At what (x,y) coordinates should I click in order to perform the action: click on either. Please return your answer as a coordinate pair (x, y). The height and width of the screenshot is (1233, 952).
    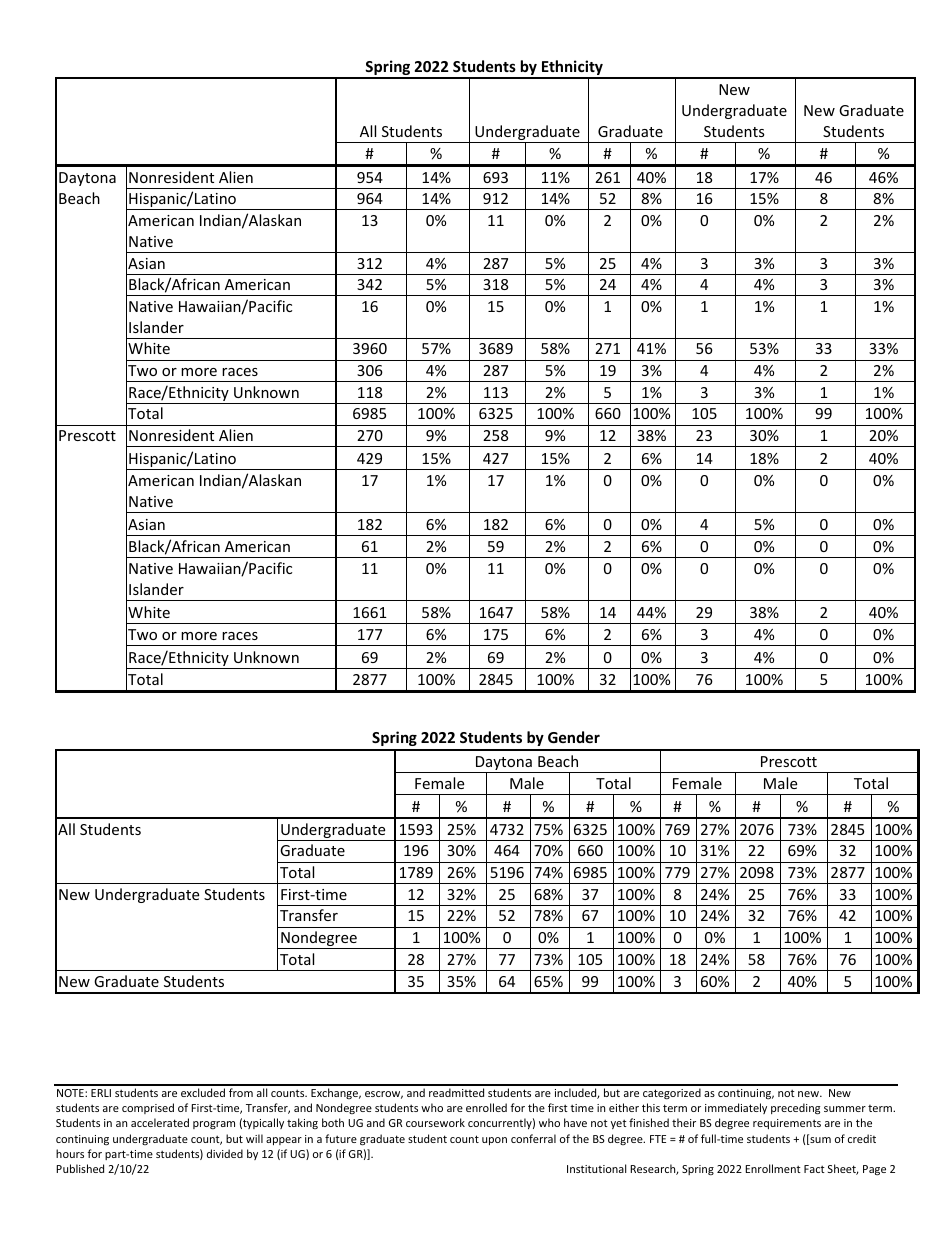
    Looking at the image, I should click on (624, 1107).
